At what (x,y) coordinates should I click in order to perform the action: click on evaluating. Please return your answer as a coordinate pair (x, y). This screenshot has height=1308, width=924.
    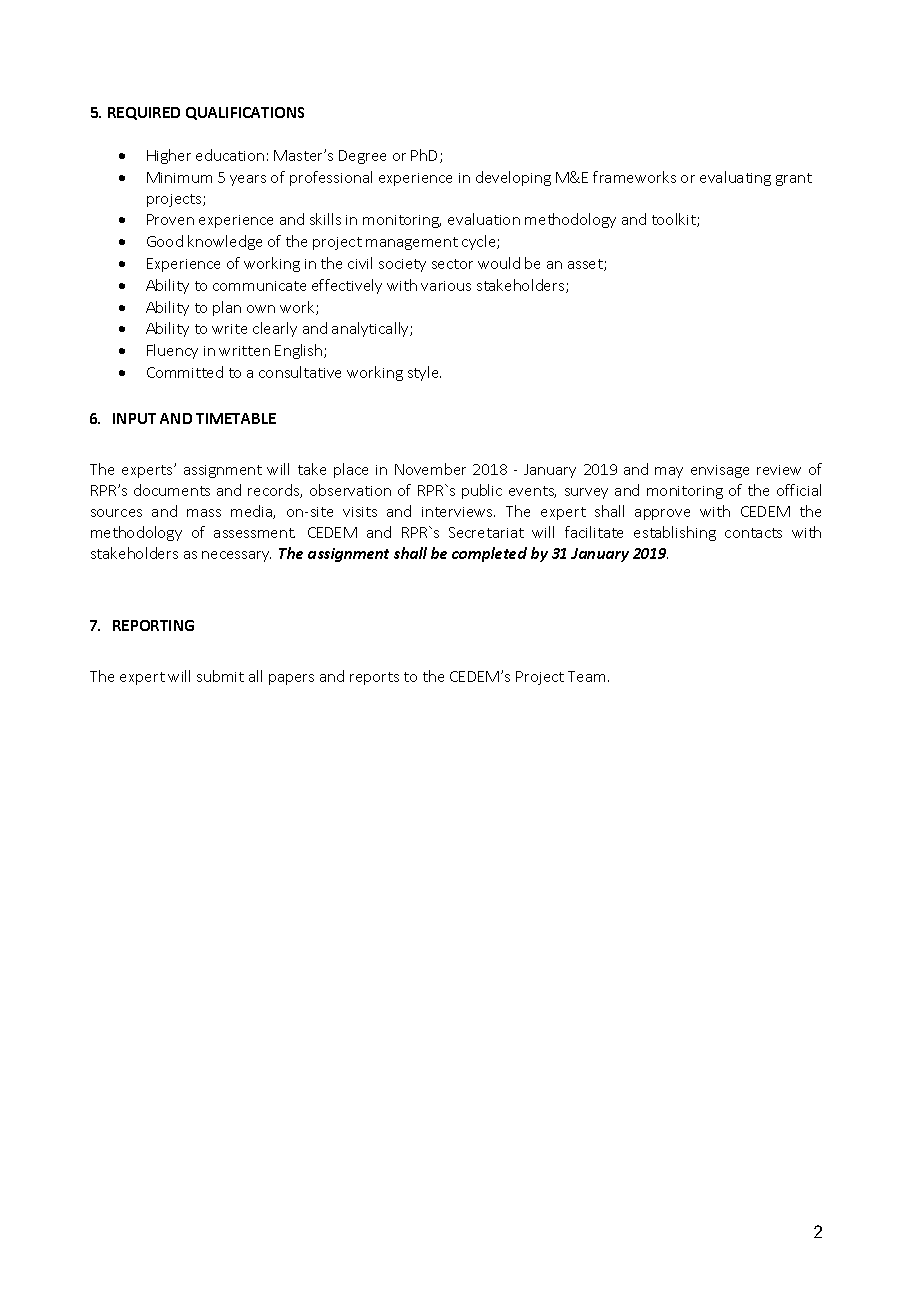
    Looking at the image, I should click on (735, 178).
